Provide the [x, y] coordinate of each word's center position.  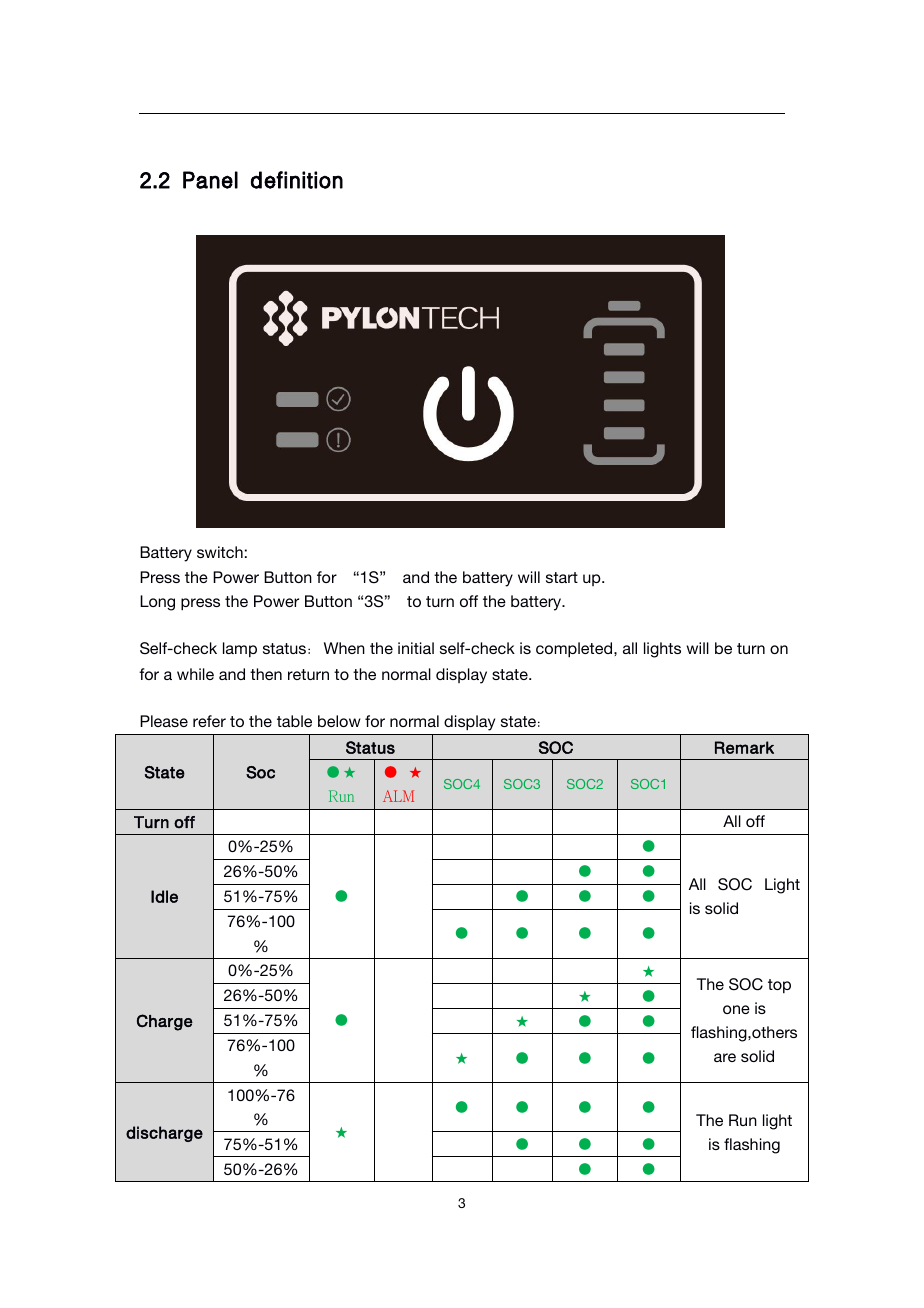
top [779, 986]
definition [297, 180]
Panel [210, 180]
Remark [744, 747]
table [294, 721]
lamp [240, 649]
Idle [164, 896]
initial [416, 648]
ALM [398, 796]
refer [209, 721]
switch [220, 552]
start [562, 577]
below [339, 721]
